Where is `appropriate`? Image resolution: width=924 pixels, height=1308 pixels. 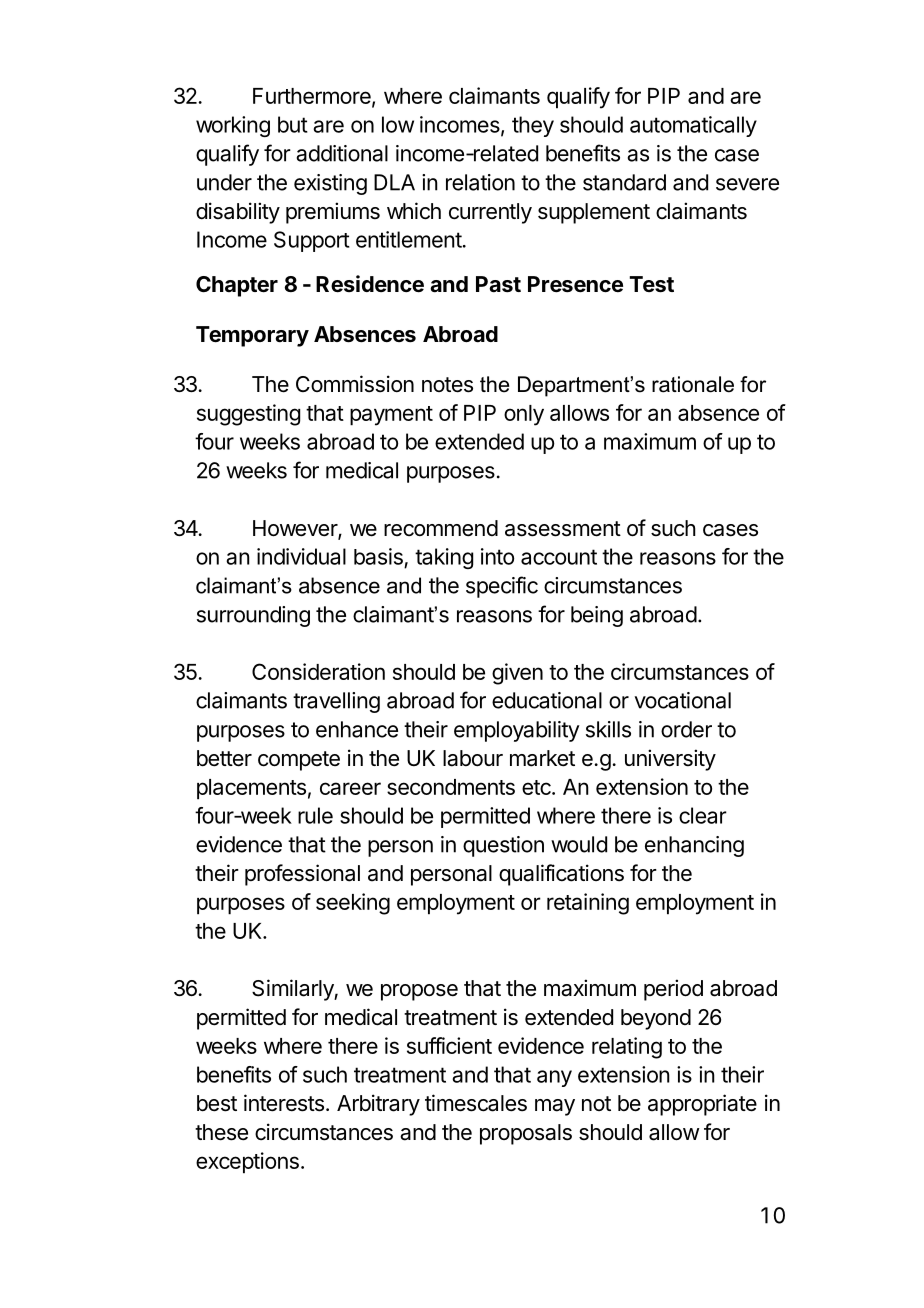
appropriate is located at coordinates (702, 1105).
